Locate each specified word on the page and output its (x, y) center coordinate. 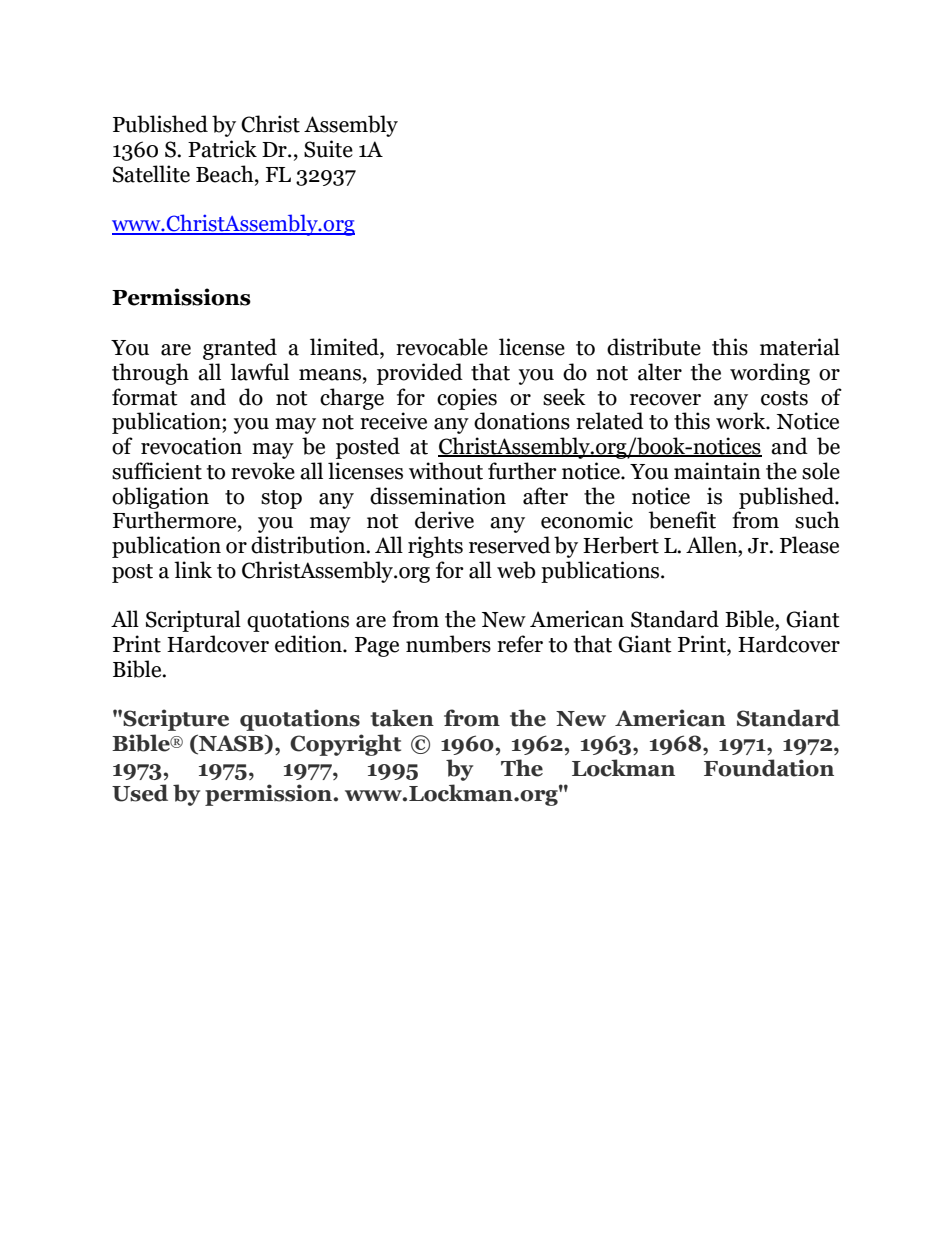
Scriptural (193, 621)
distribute (654, 347)
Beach (226, 174)
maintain (717, 471)
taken (402, 718)
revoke (263, 471)
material (800, 347)
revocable (442, 347)
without (446, 471)
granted (240, 349)
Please (809, 545)
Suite (328, 149)
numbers (448, 644)
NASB (231, 744)
